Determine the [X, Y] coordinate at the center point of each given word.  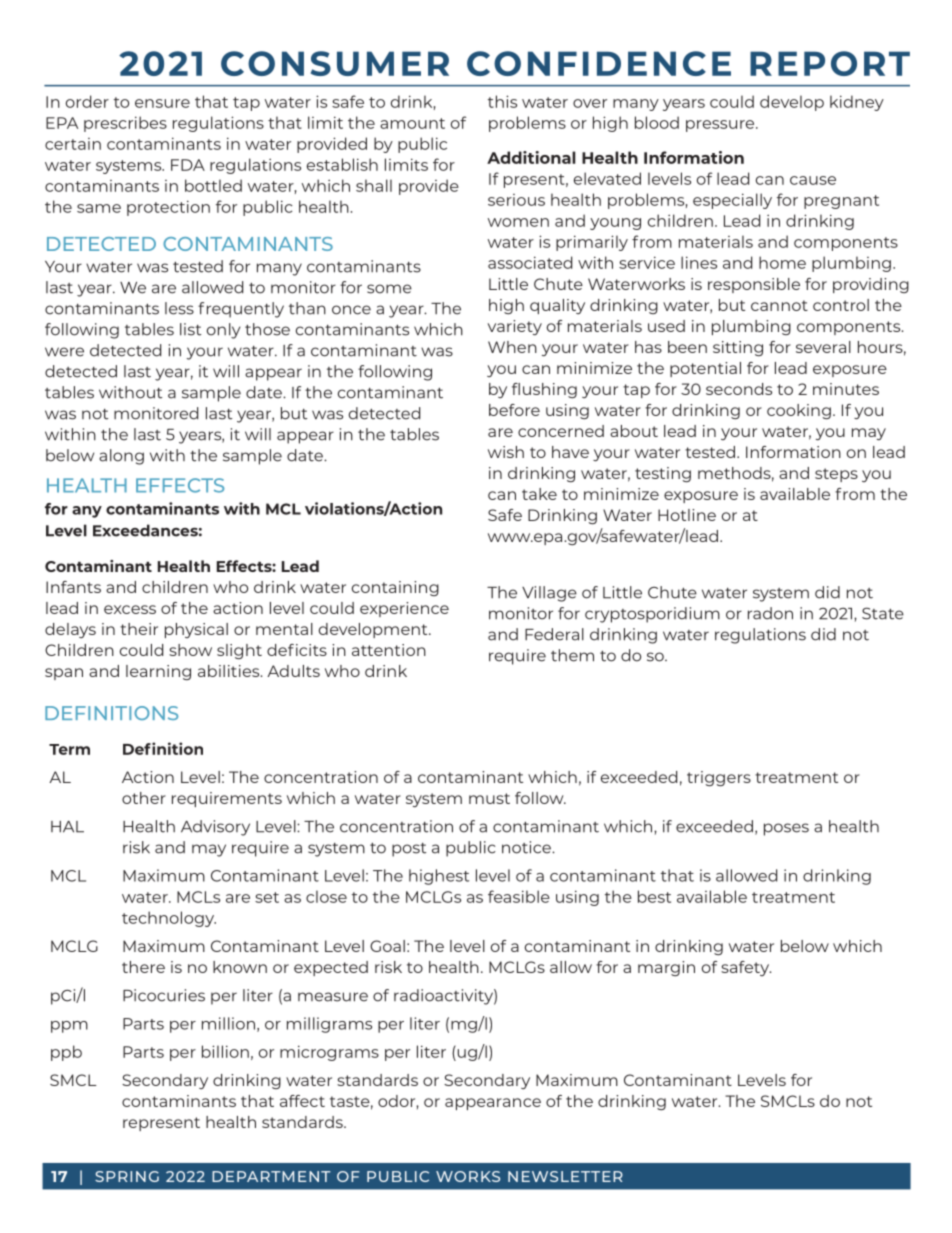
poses [786, 829]
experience [404, 609]
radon [770, 613]
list [190, 329]
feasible [519, 896]
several [823, 347]
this [502, 101]
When [512, 347]
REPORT [830, 63]
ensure [162, 103]
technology [169, 919]
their [139, 629]
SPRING [127, 1176]
